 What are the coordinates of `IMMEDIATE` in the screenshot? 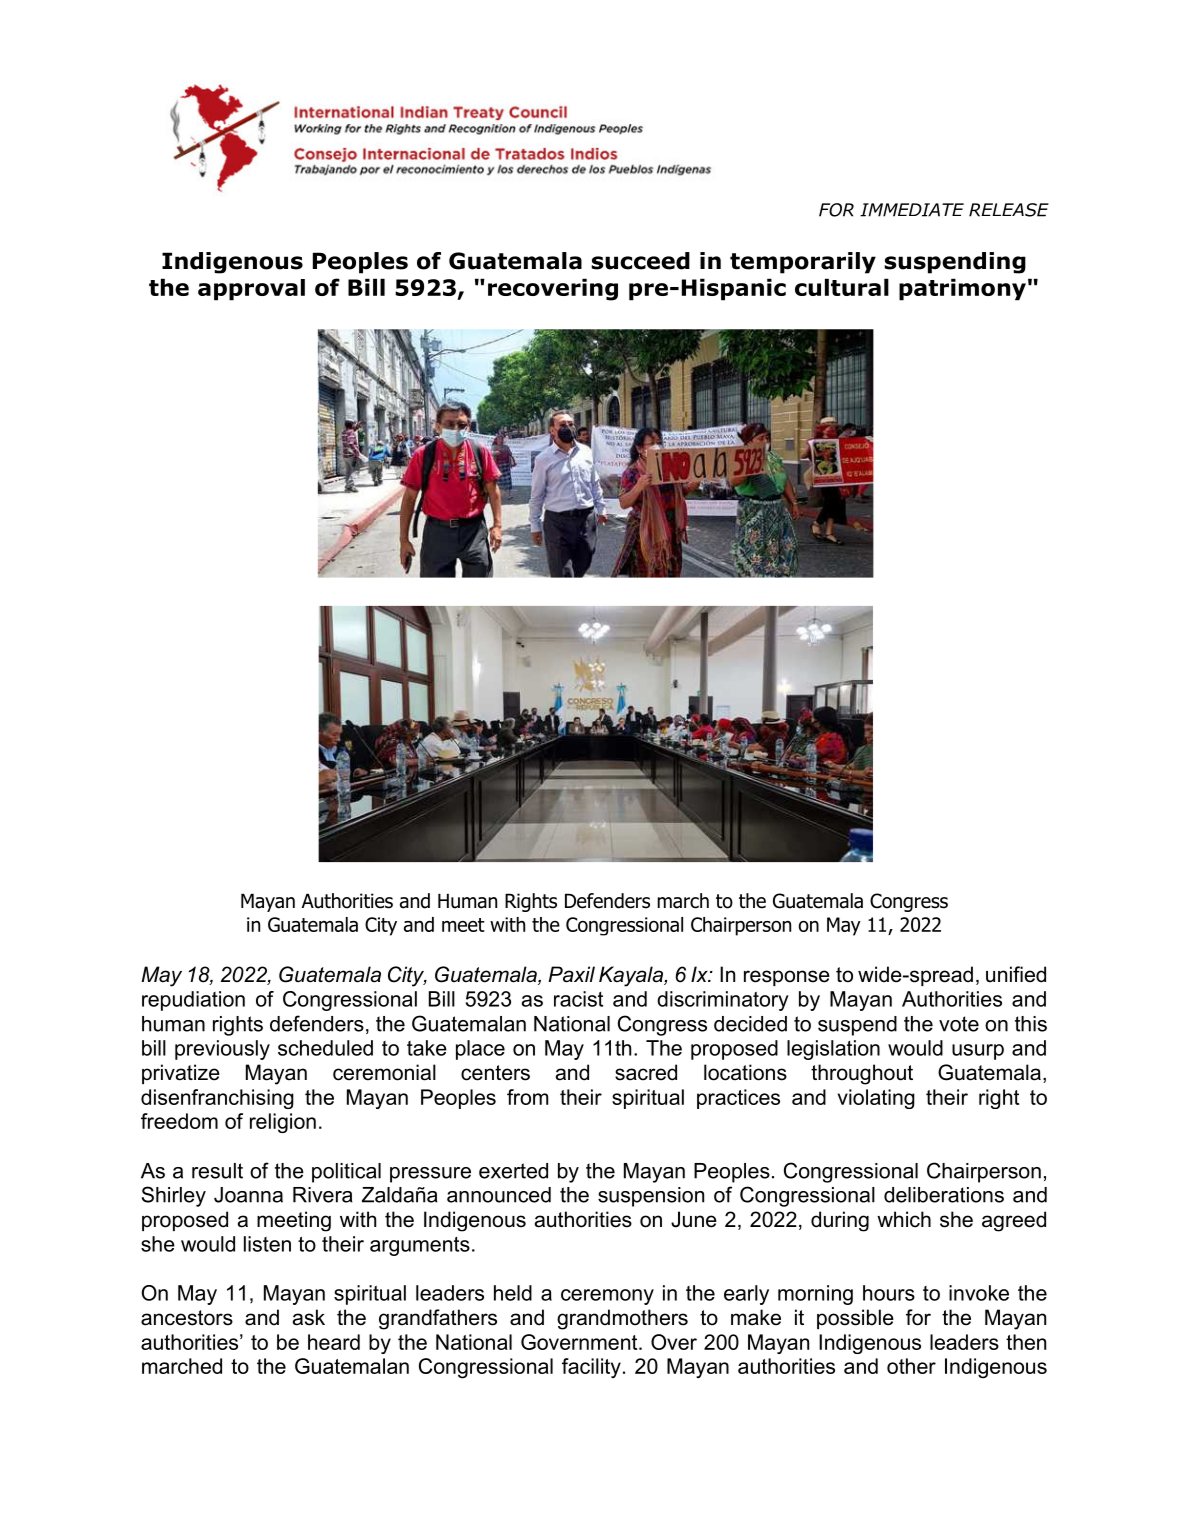 It's located at (912, 210).
